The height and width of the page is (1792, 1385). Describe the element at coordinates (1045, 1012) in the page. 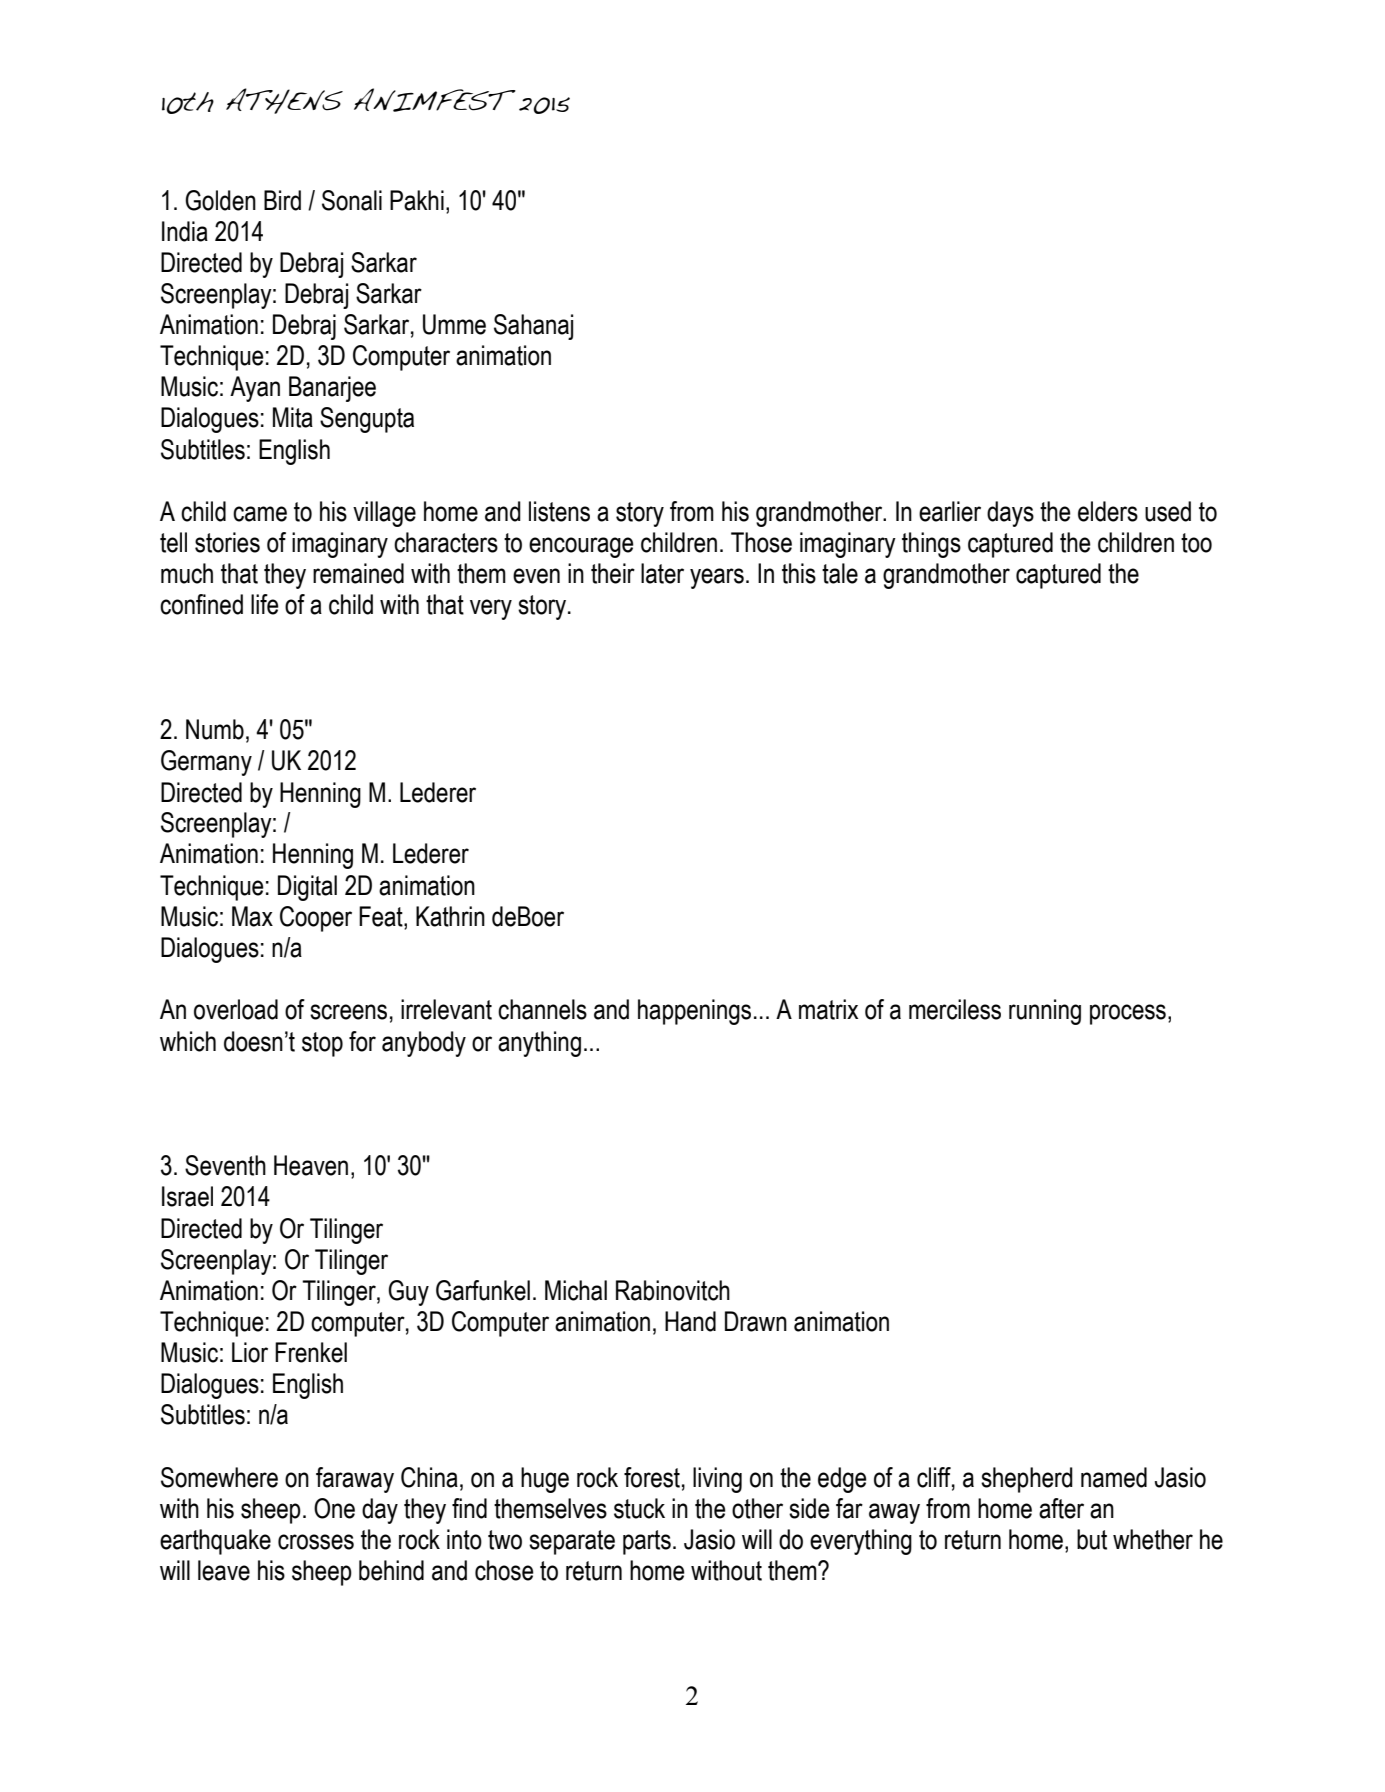

I see `running` at that location.
